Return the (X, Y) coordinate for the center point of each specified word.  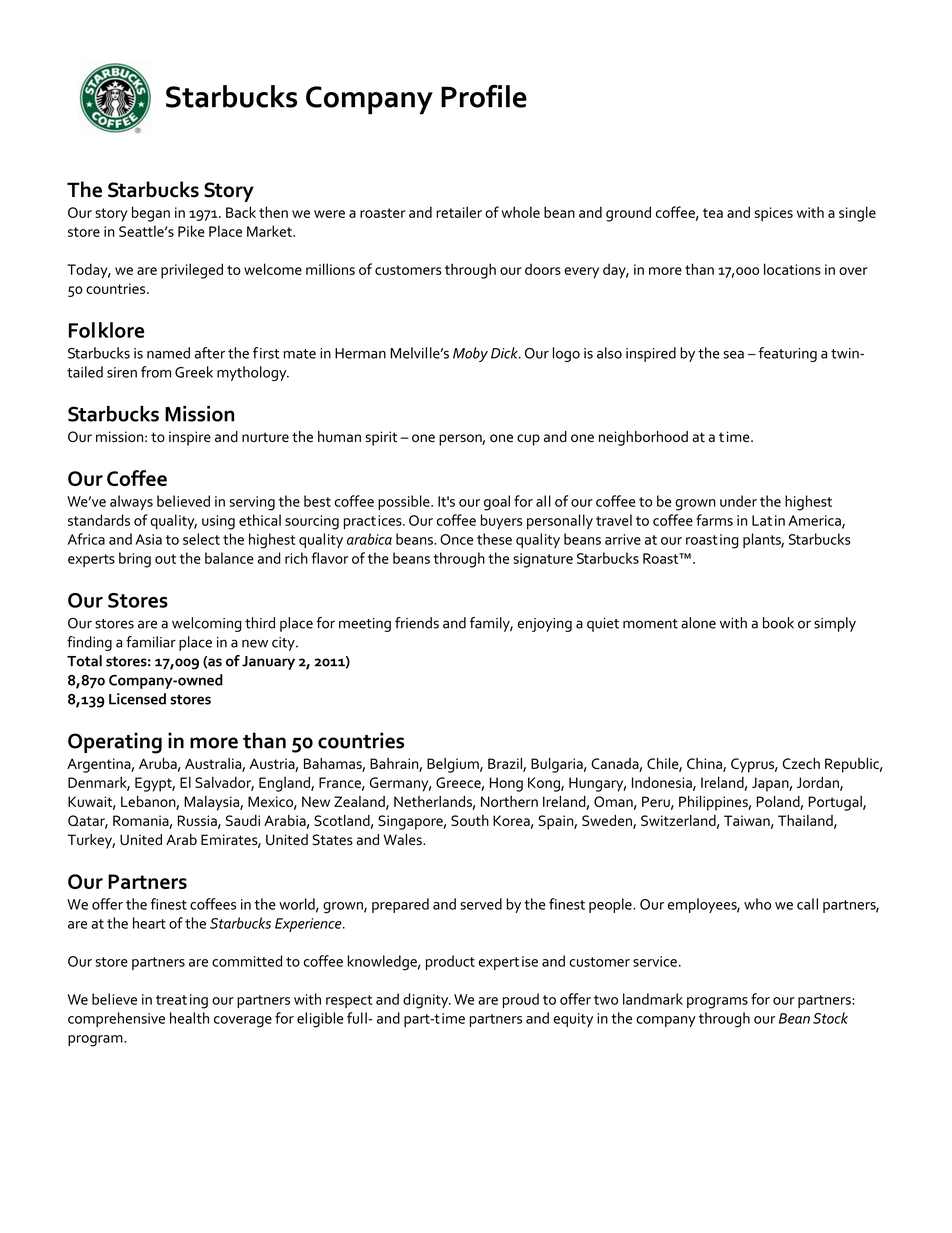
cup (528, 440)
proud (521, 1000)
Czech (801, 763)
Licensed (137, 699)
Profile (484, 96)
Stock (830, 1018)
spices (774, 214)
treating (182, 1001)
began (151, 214)
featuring (788, 354)
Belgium (454, 765)
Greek (194, 372)
